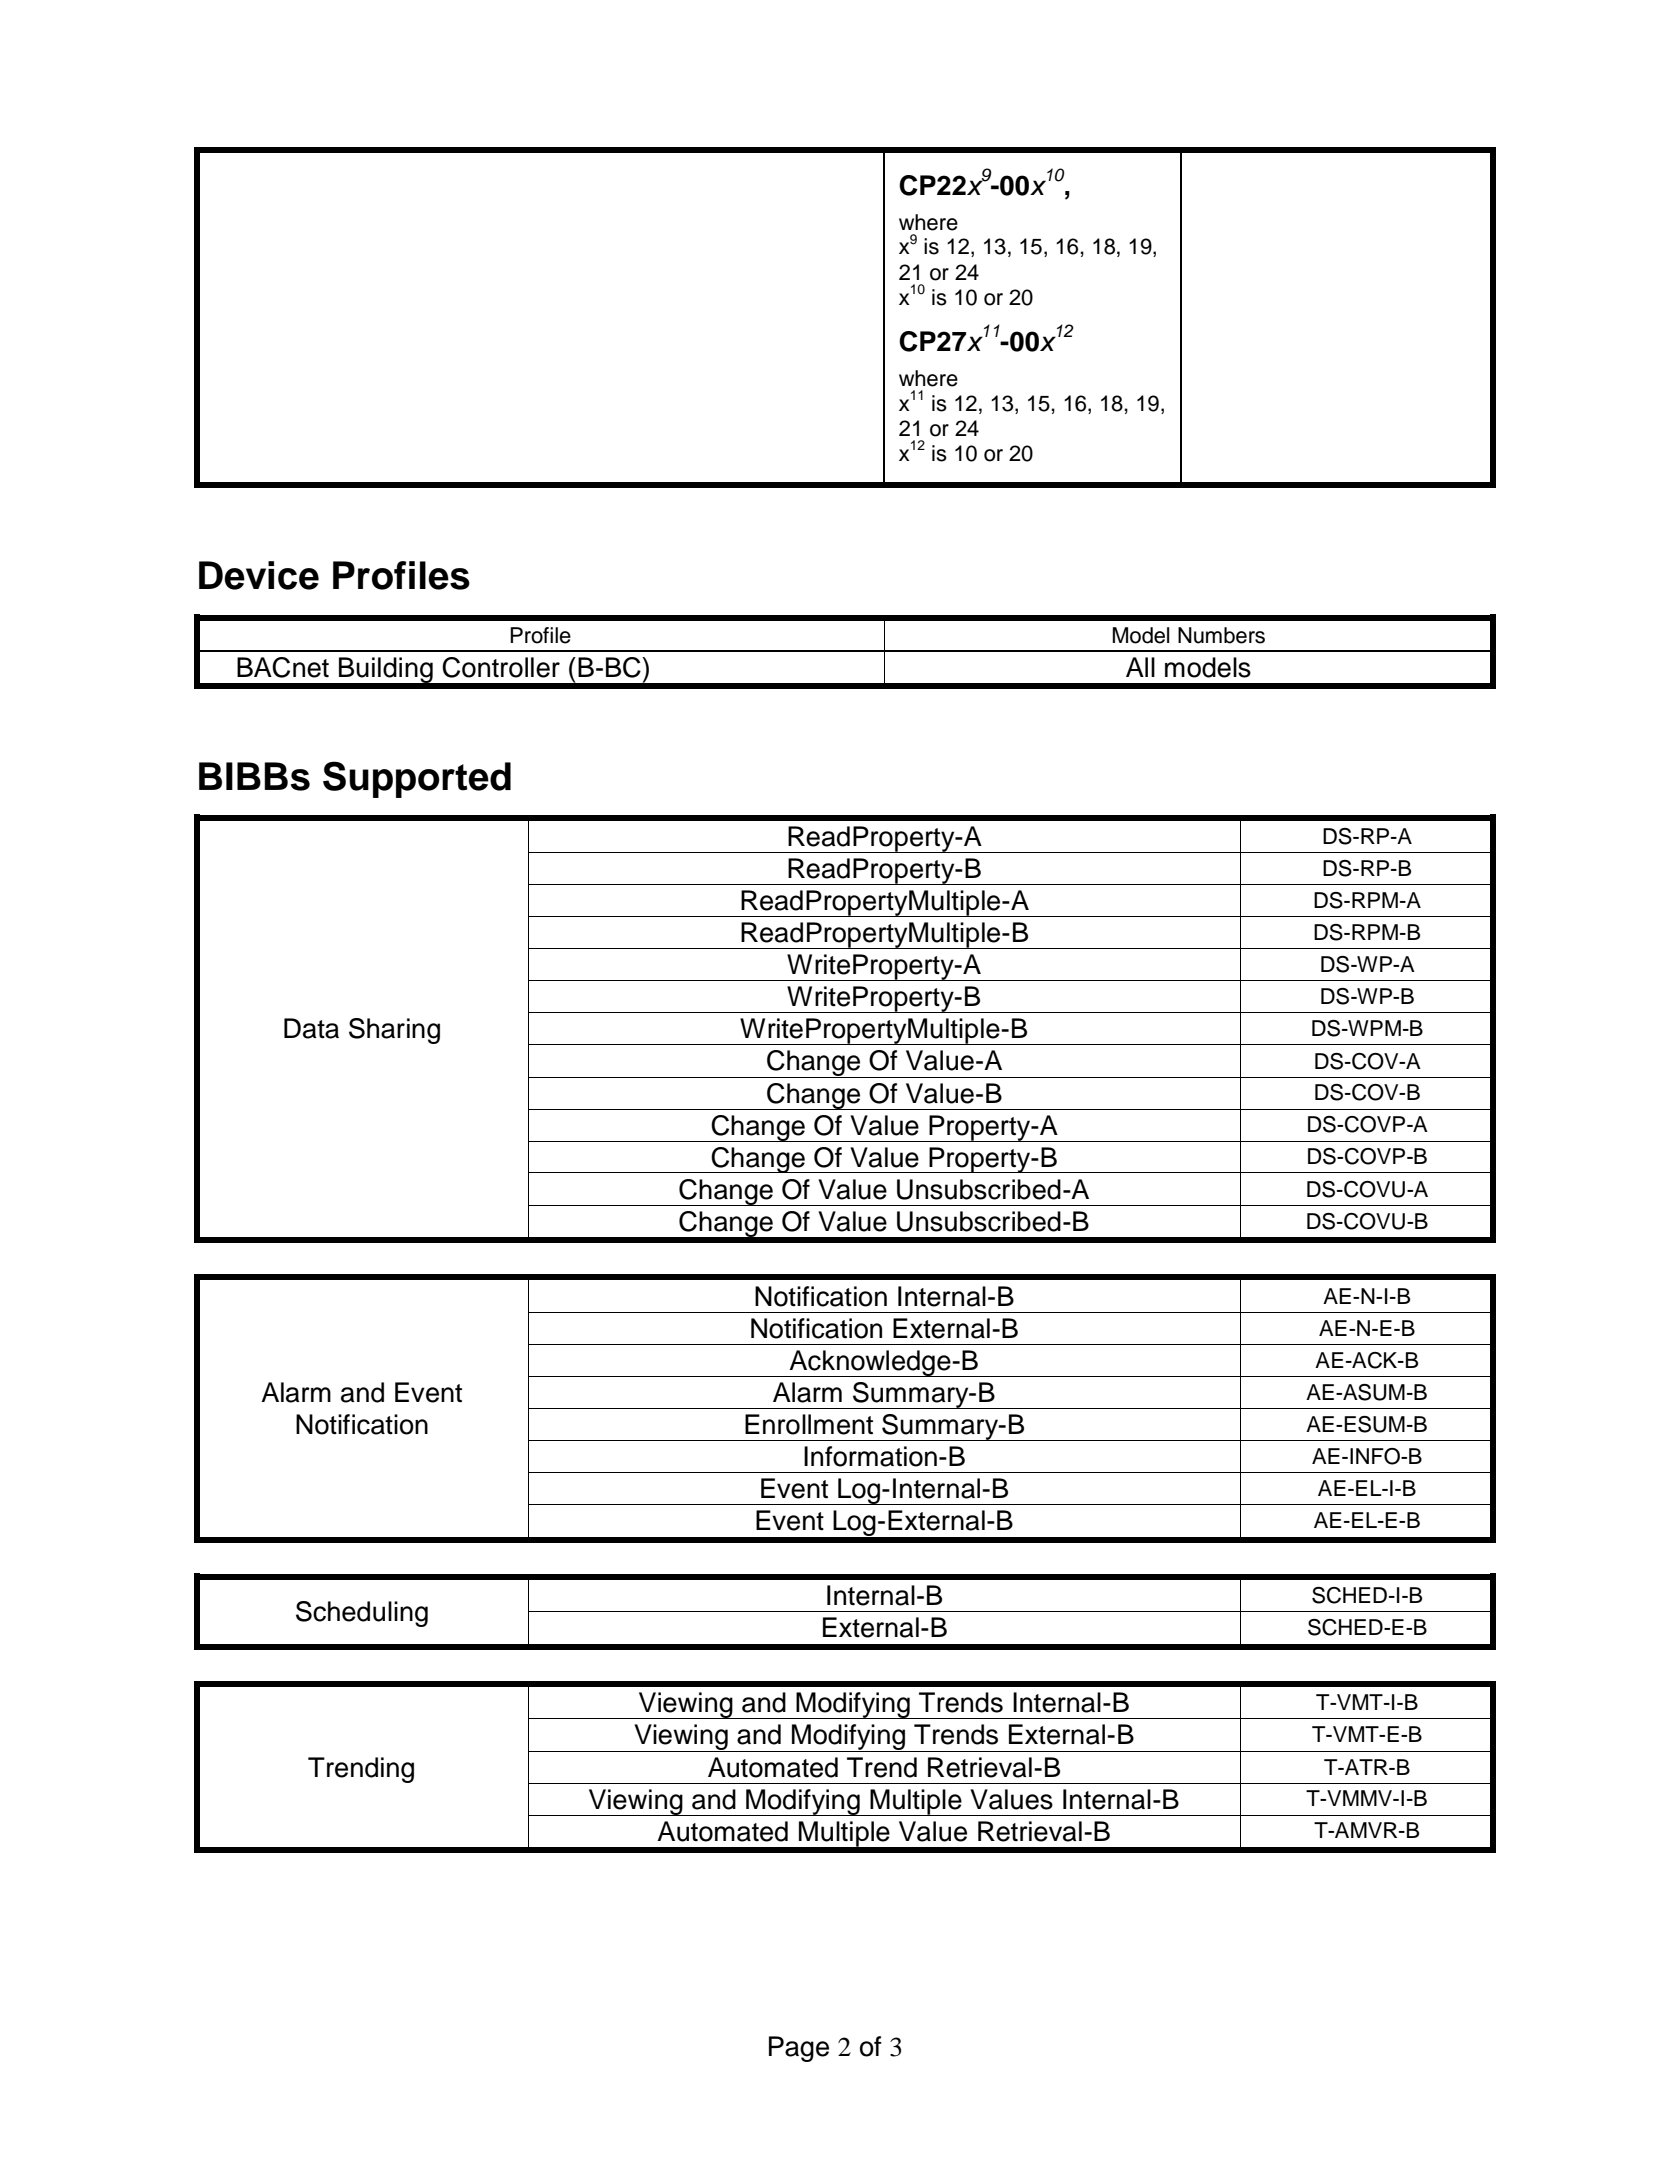  I want to click on Enrollment, so click(809, 1424).
